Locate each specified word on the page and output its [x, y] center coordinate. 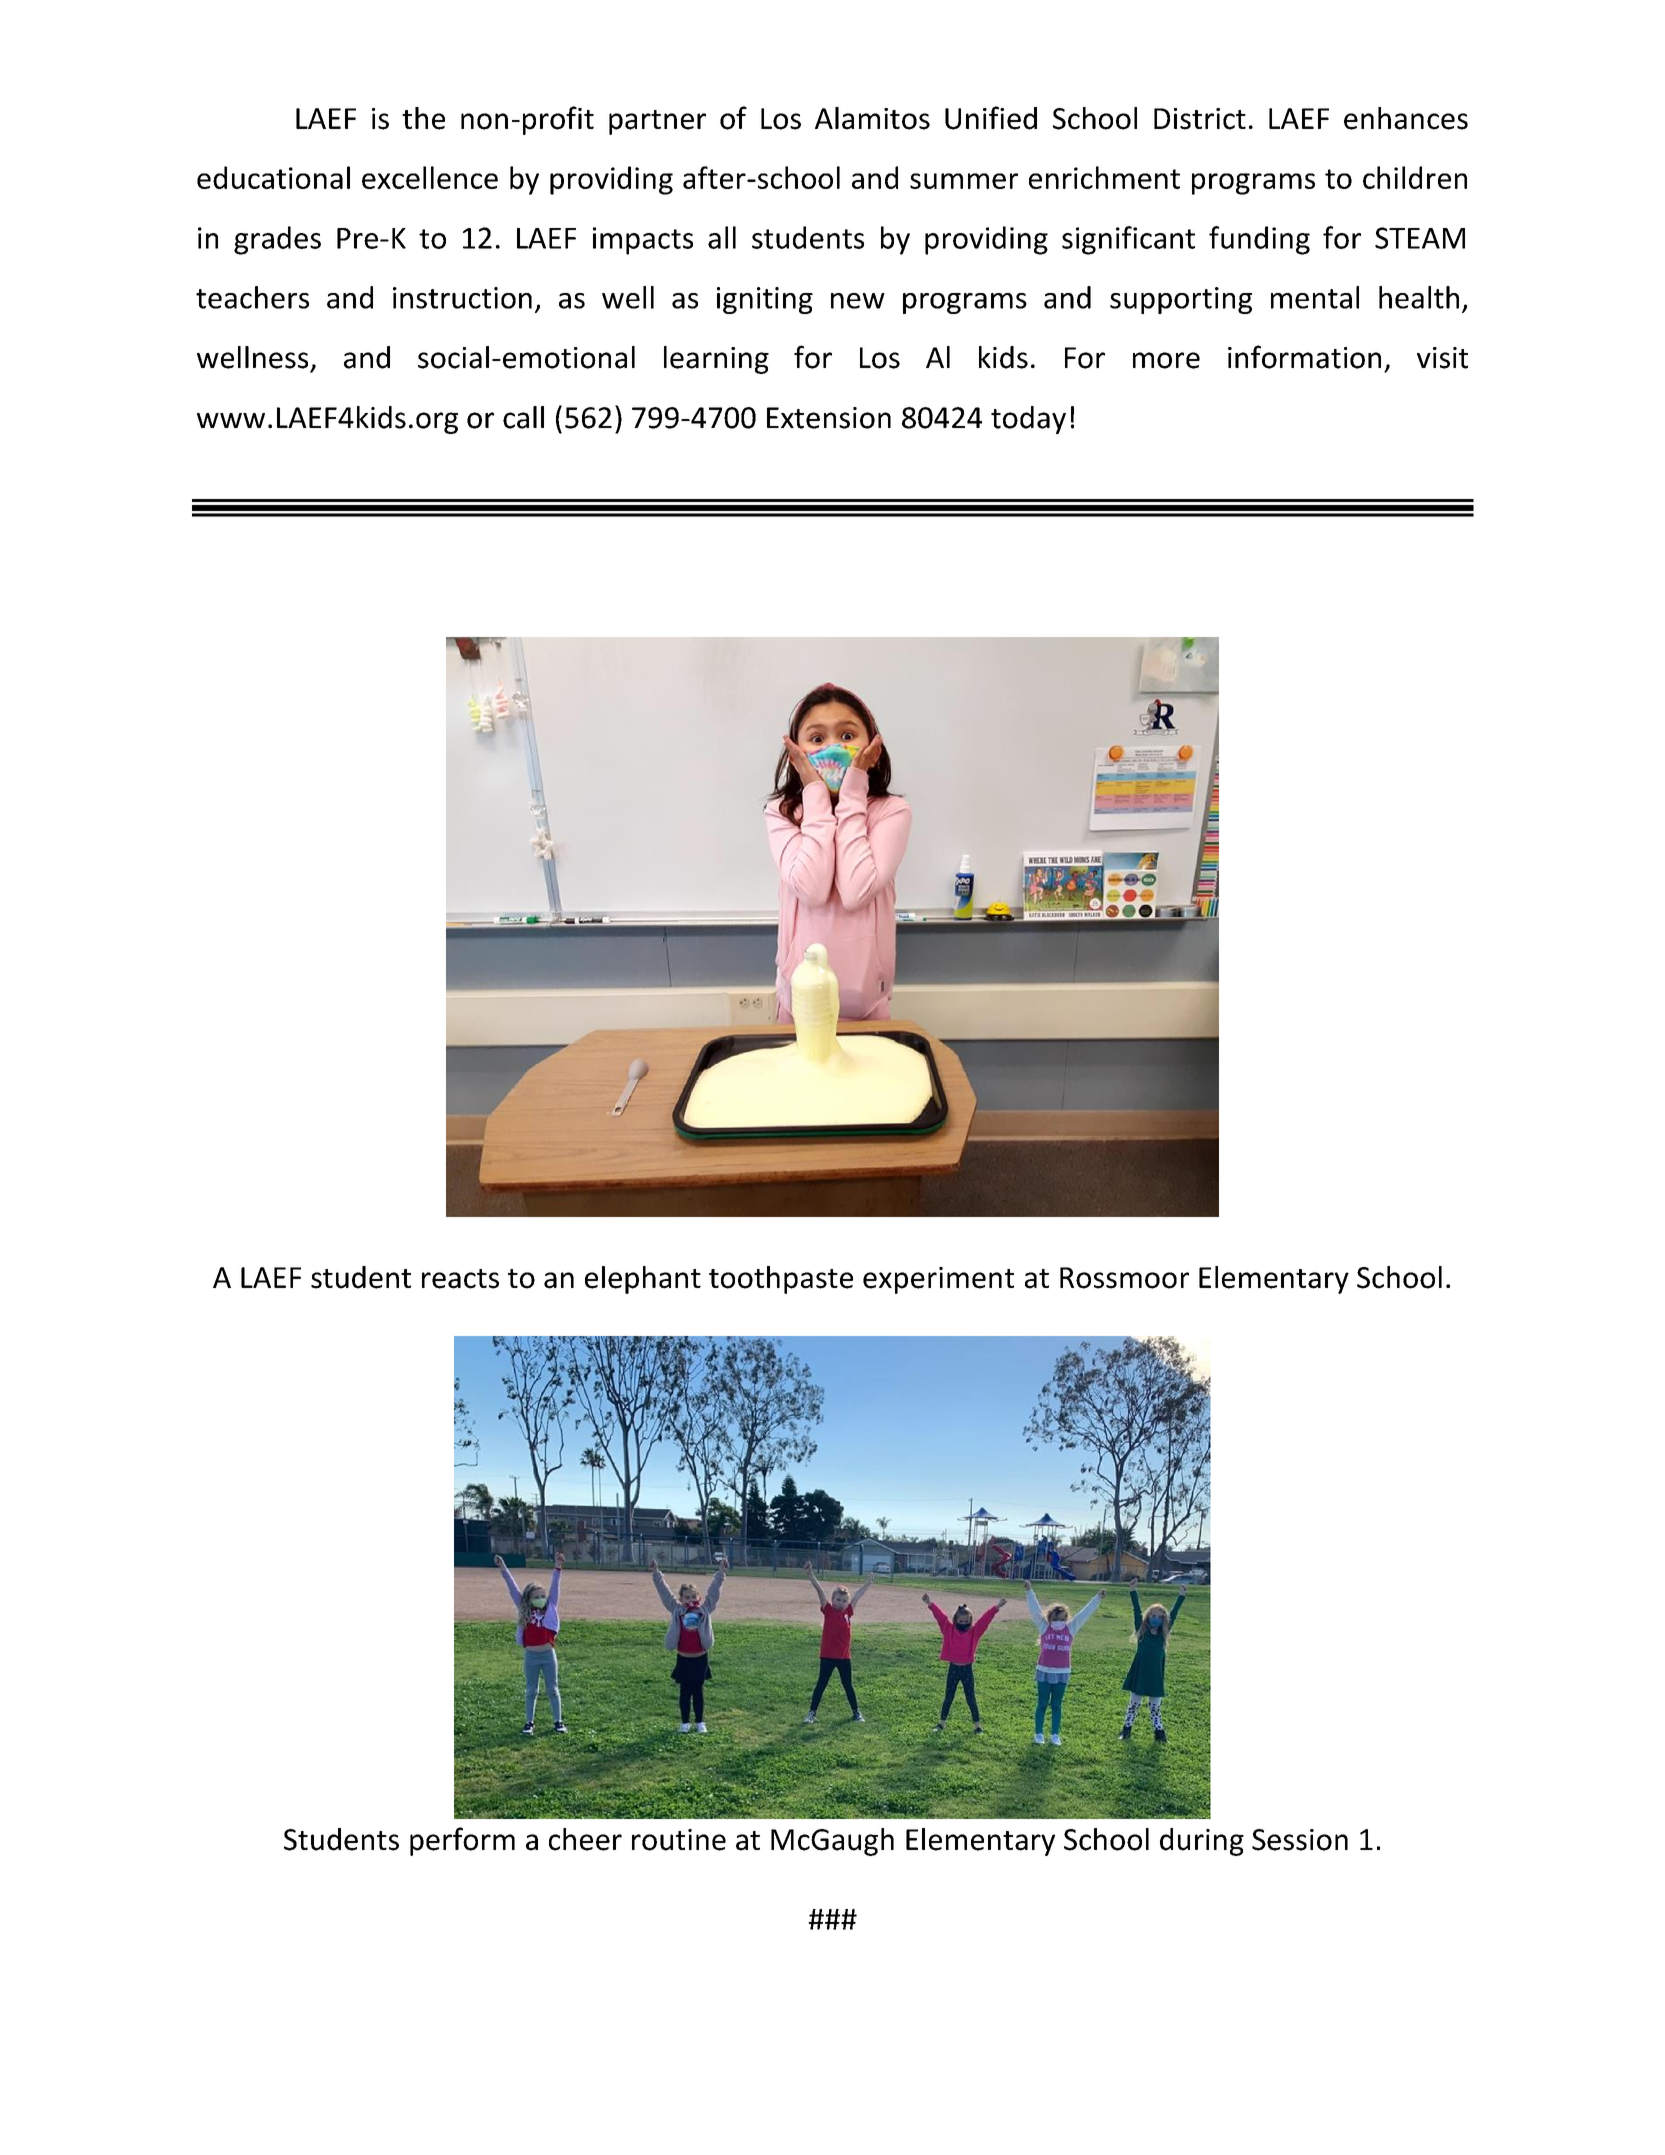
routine [679, 1840]
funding [1259, 240]
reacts [460, 1279]
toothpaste [781, 1280]
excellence [430, 177]
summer [964, 181]
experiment [938, 1280]
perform [462, 1841]
